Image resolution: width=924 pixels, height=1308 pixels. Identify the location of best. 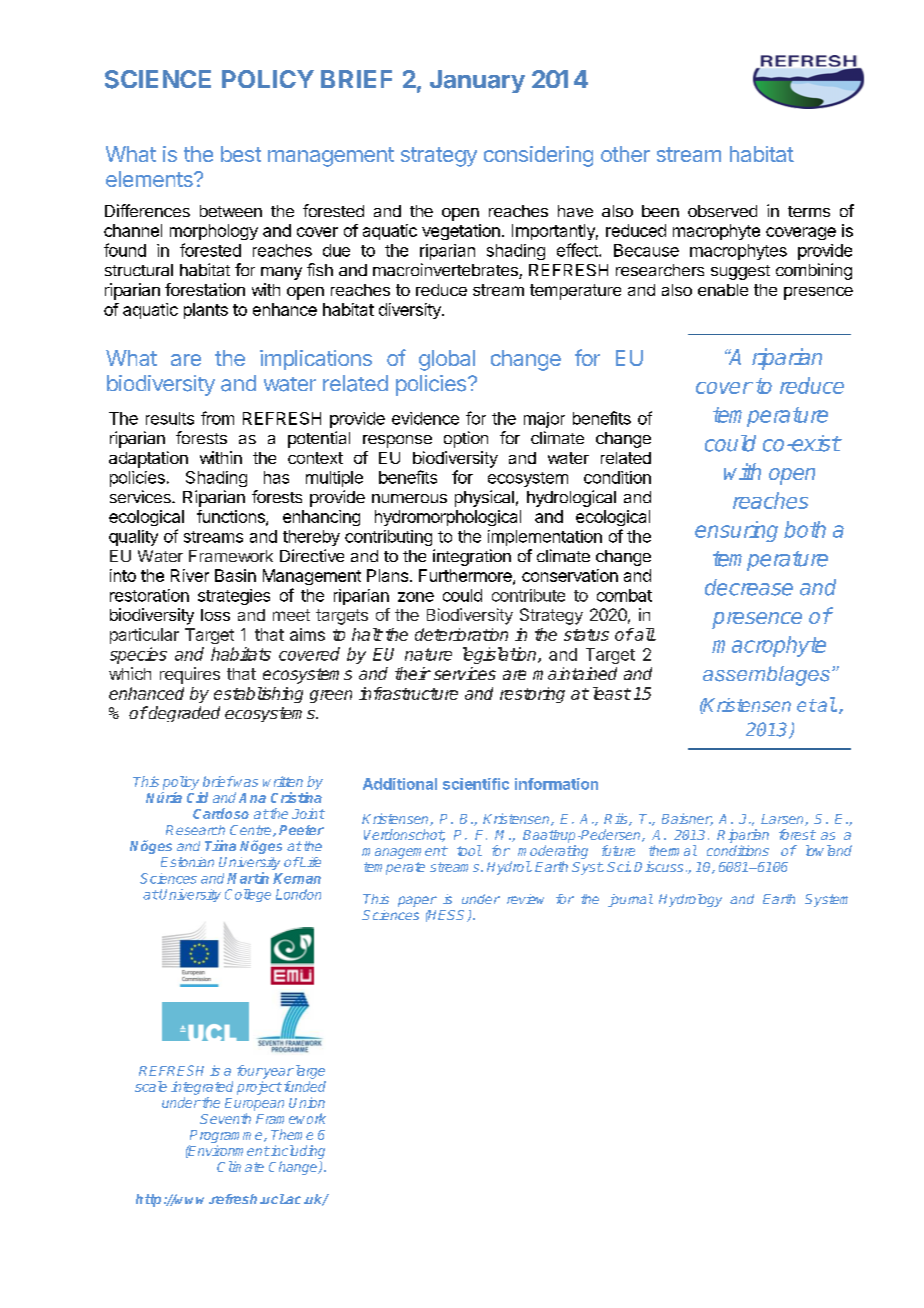
(241, 154).
